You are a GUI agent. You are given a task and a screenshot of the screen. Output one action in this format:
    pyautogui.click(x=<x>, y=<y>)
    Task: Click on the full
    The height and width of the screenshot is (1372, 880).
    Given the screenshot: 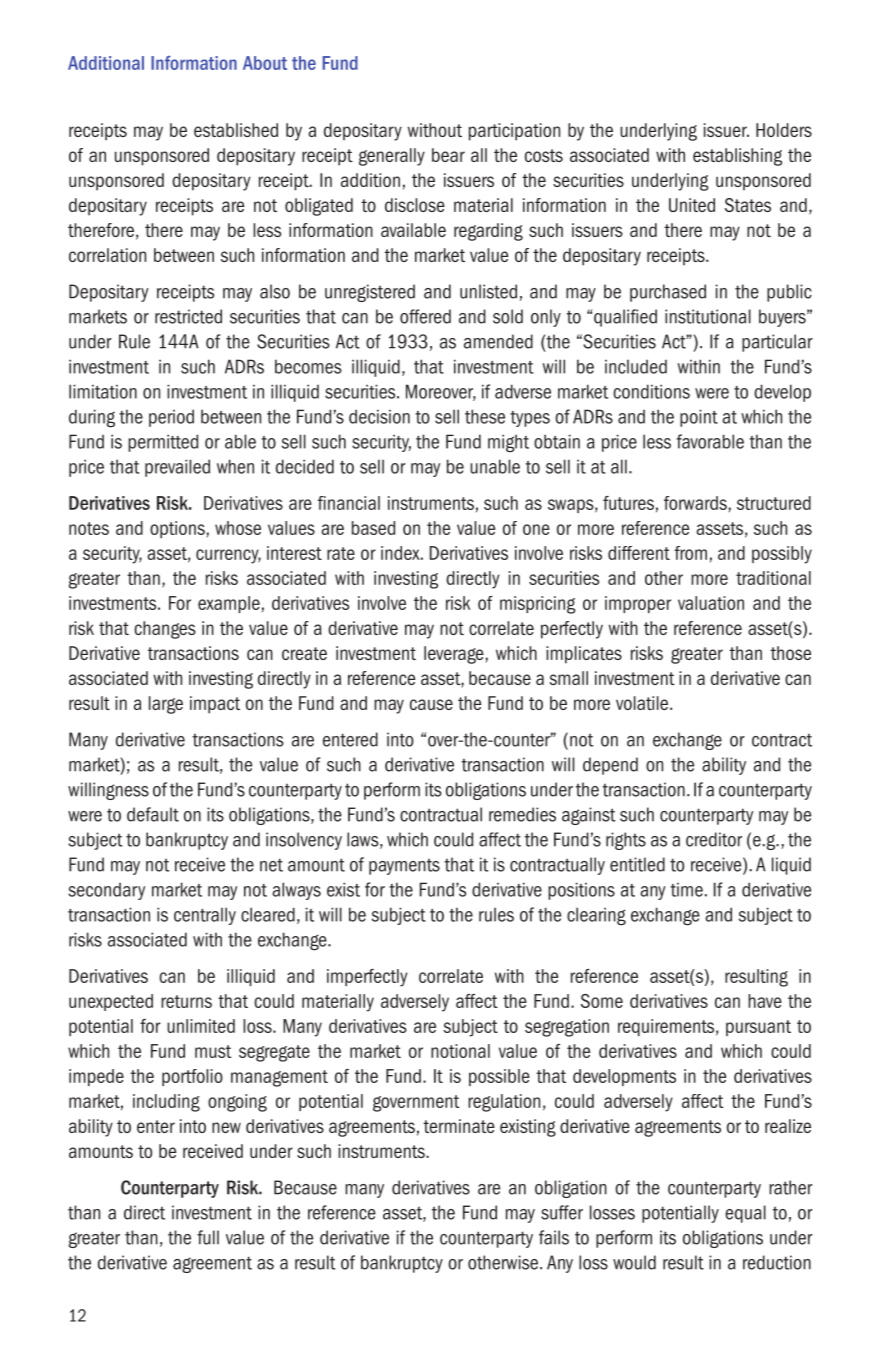 What is the action you would take?
    pyautogui.click(x=208, y=1237)
